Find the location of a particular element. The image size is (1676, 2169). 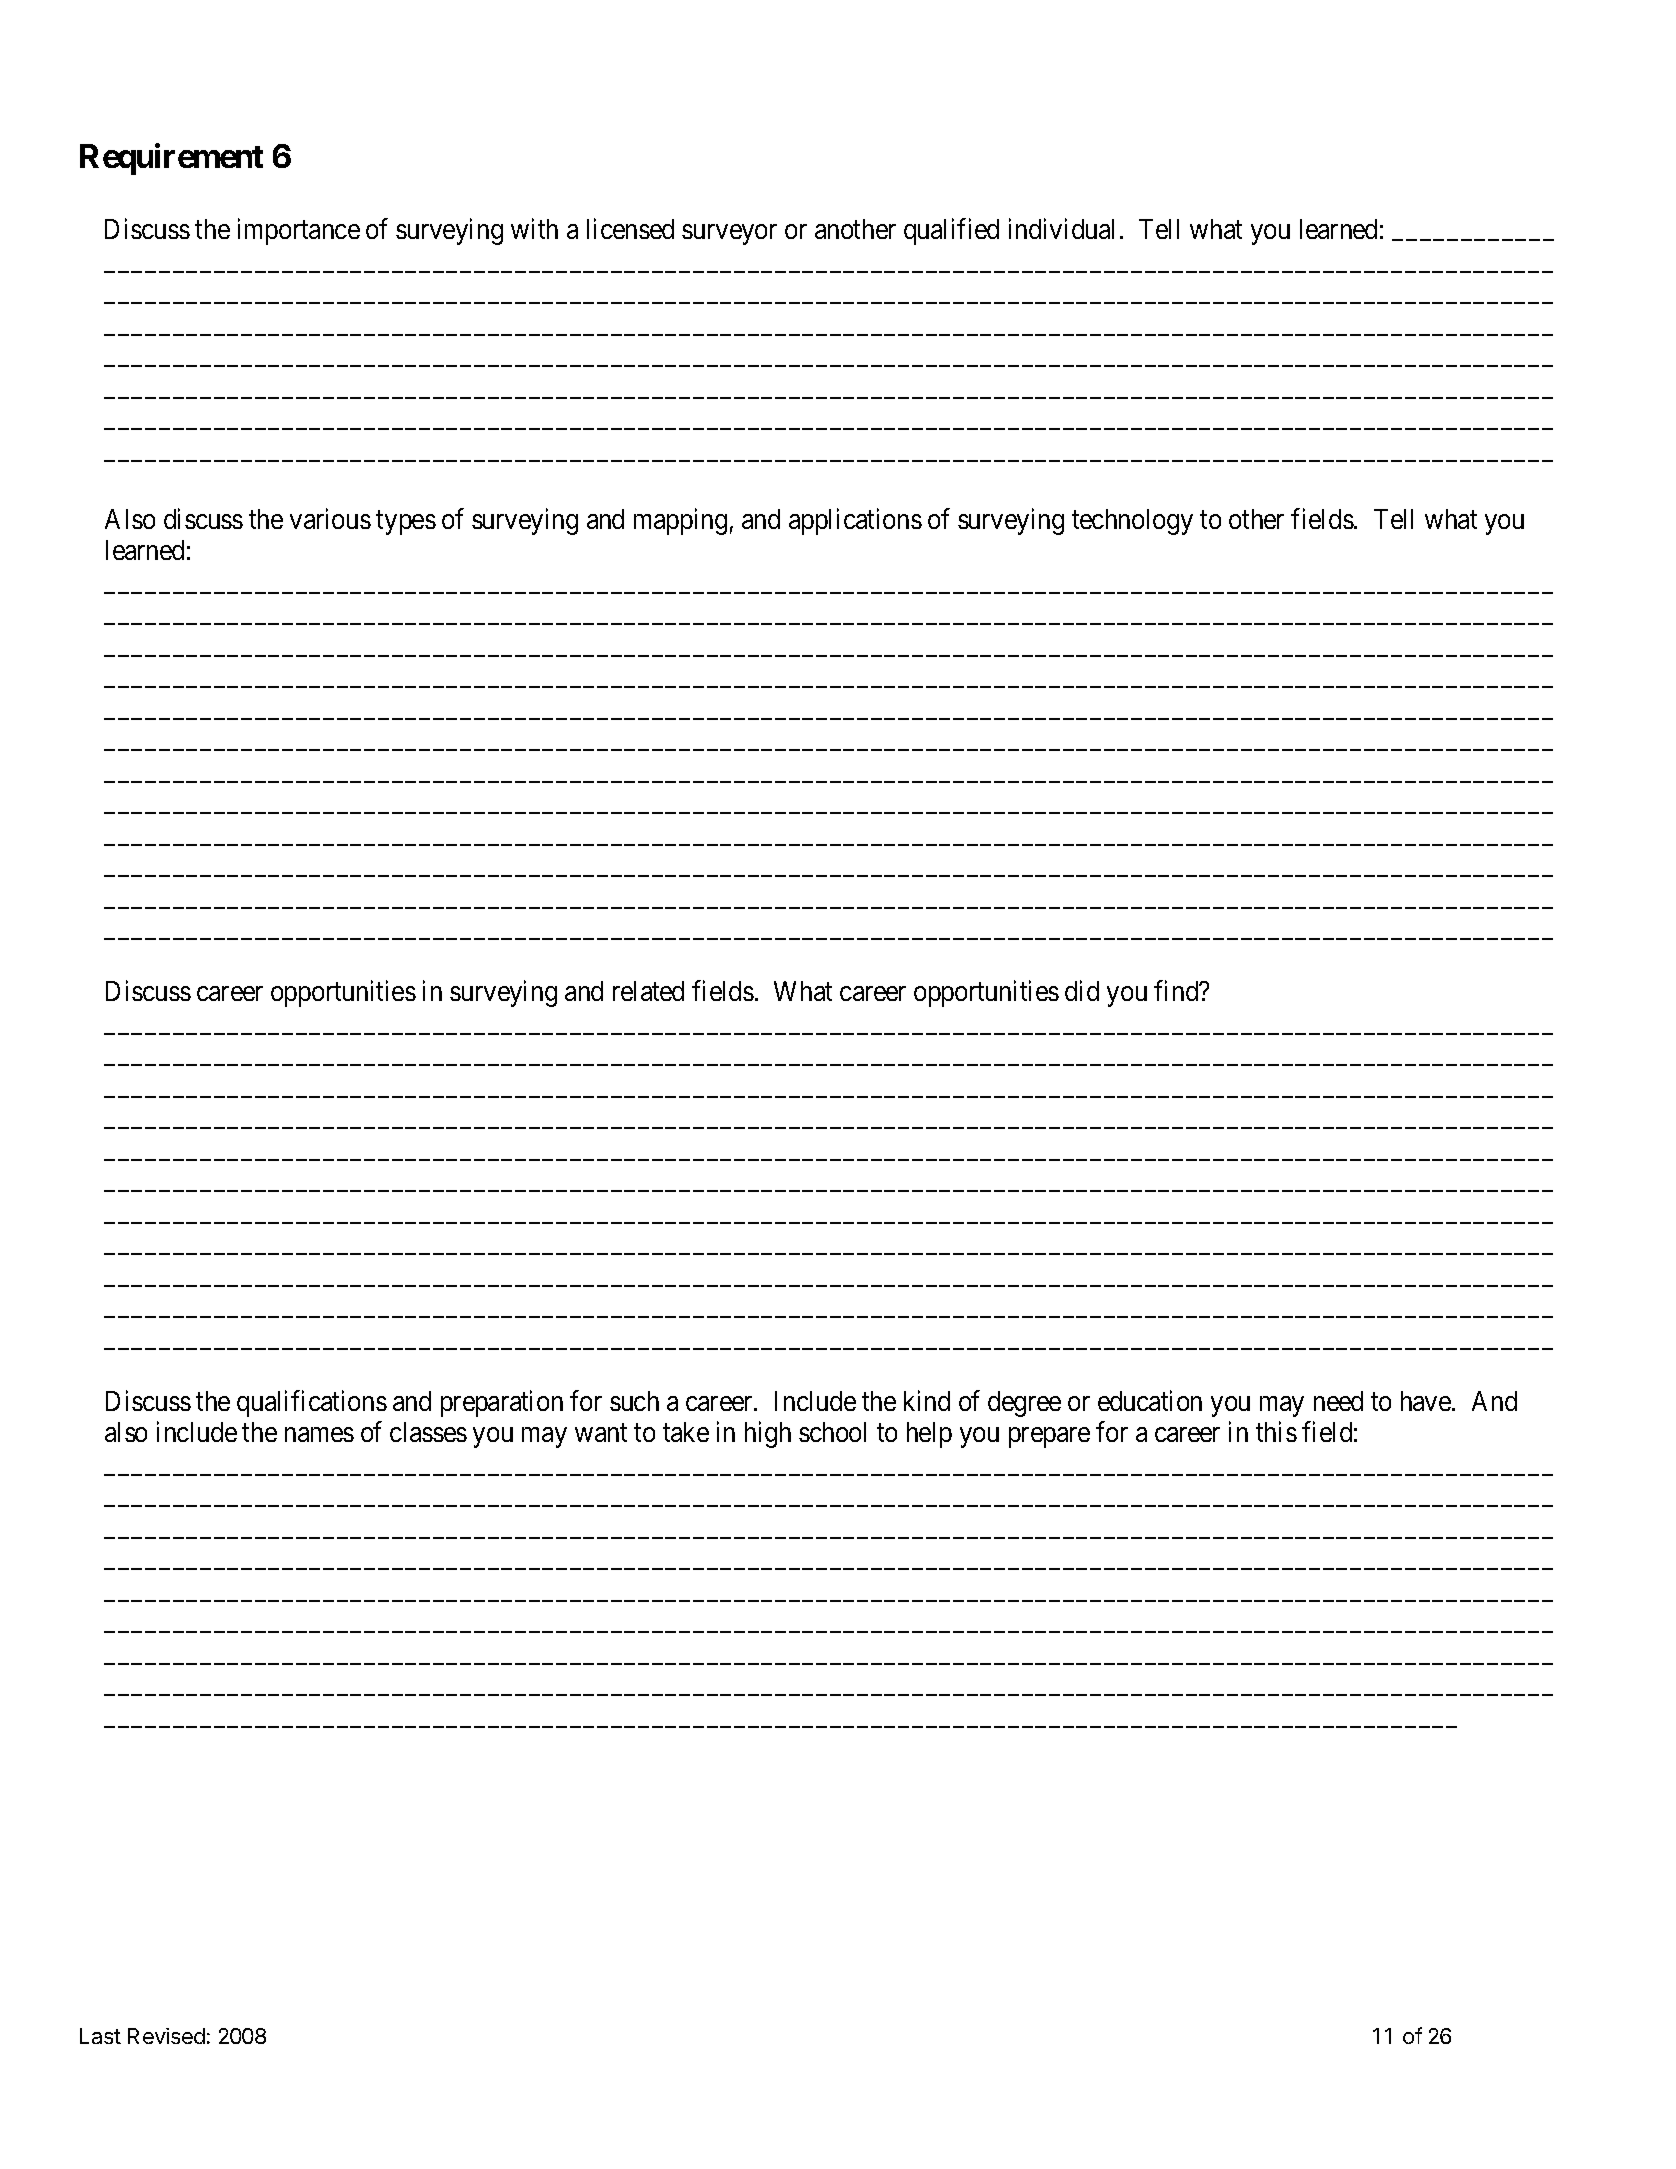

individual is located at coordinates (1061, 229).
